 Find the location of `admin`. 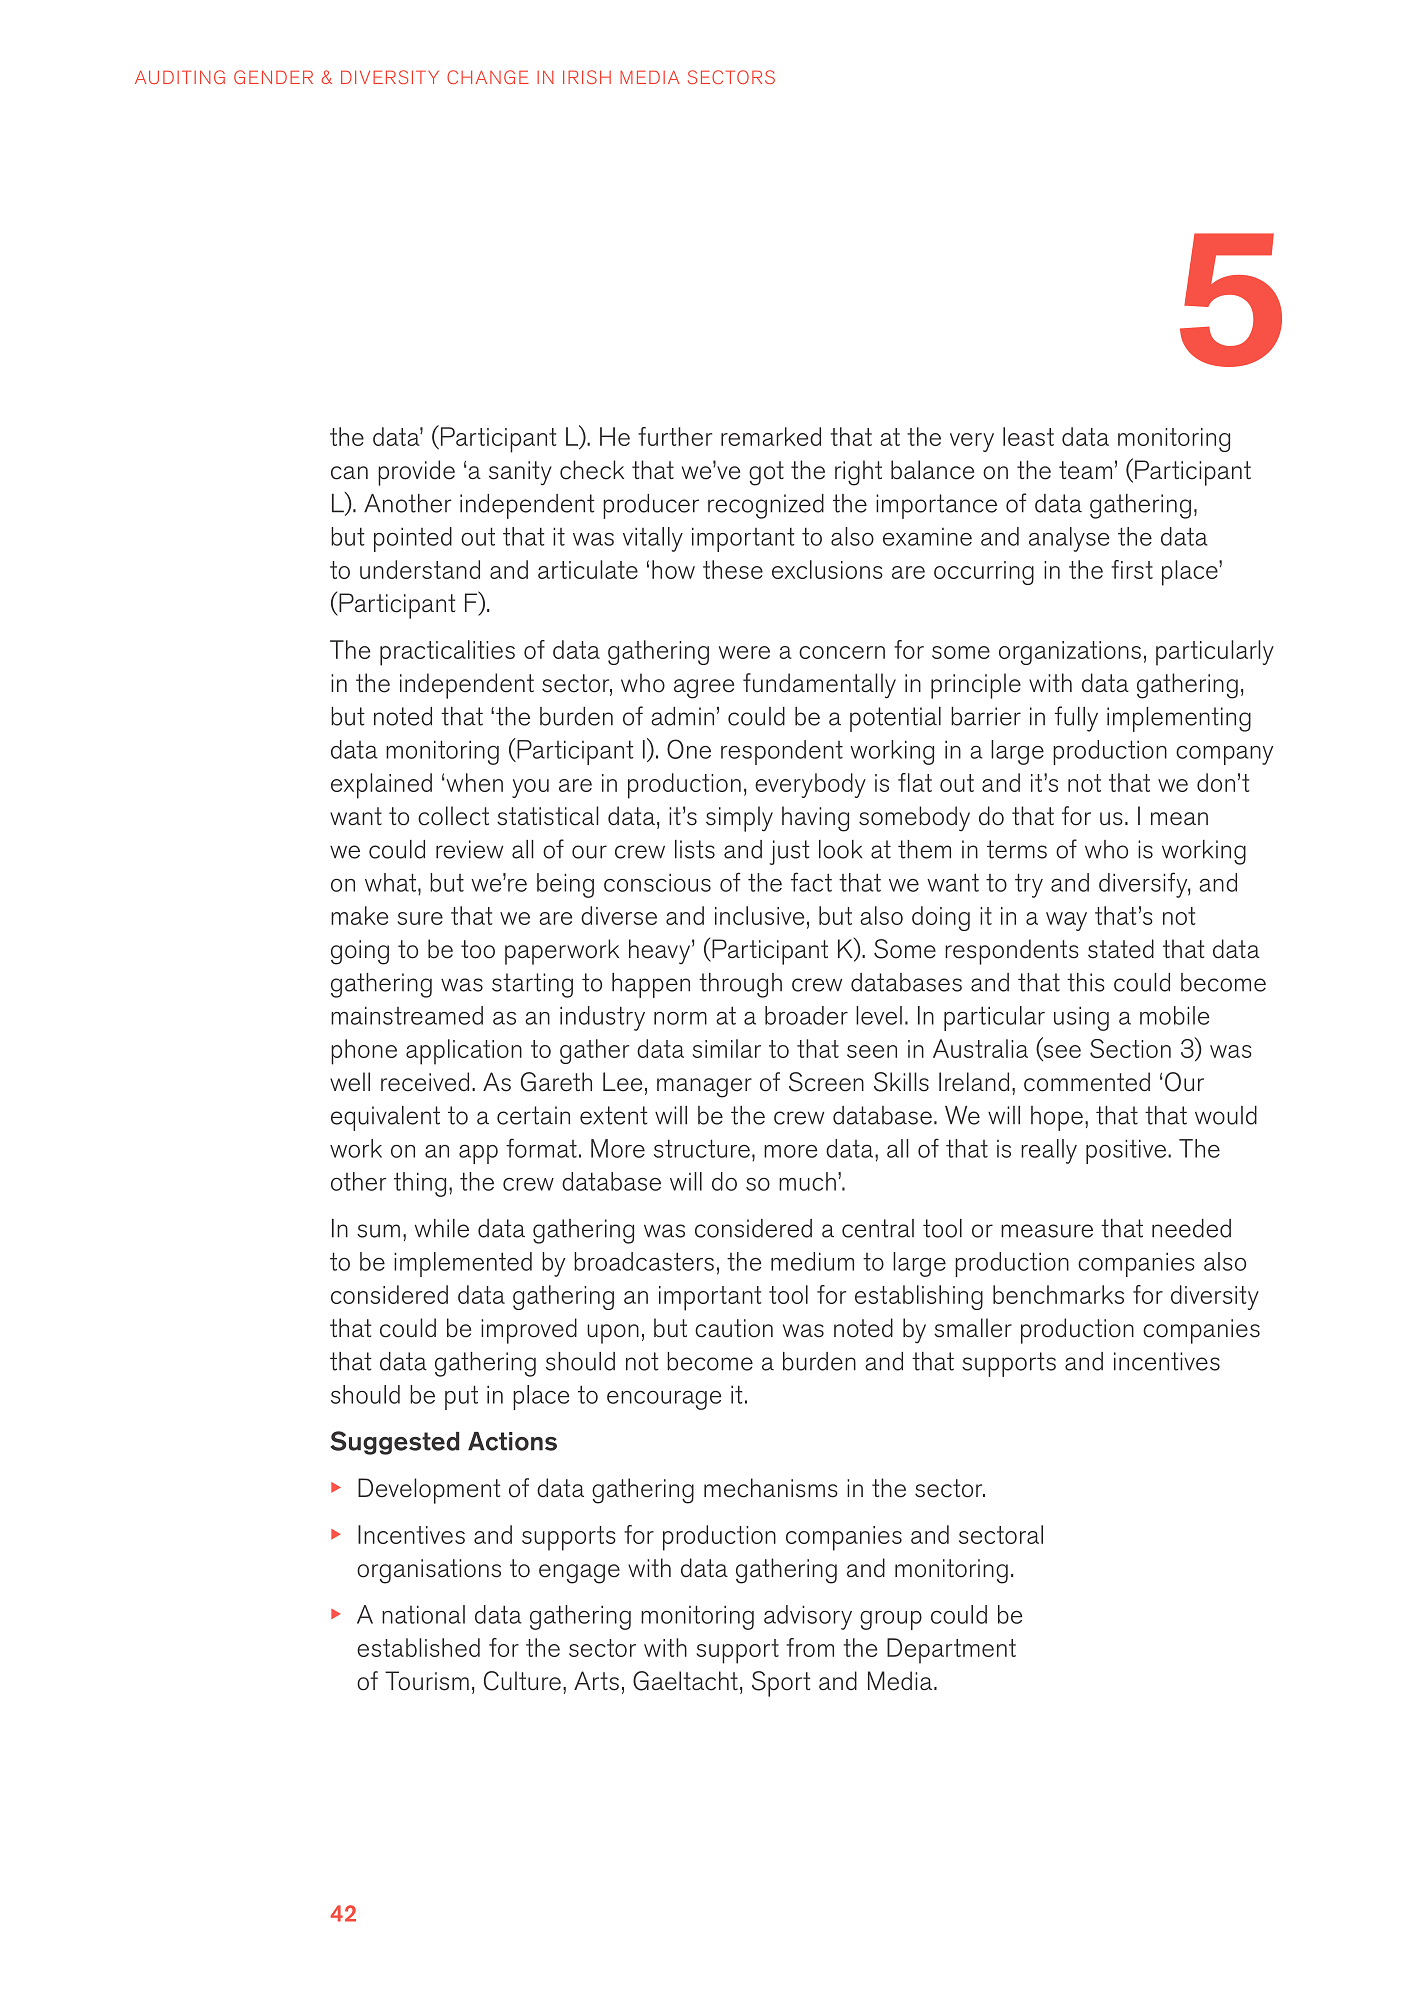

admin is located at coordinates (682, 716).
